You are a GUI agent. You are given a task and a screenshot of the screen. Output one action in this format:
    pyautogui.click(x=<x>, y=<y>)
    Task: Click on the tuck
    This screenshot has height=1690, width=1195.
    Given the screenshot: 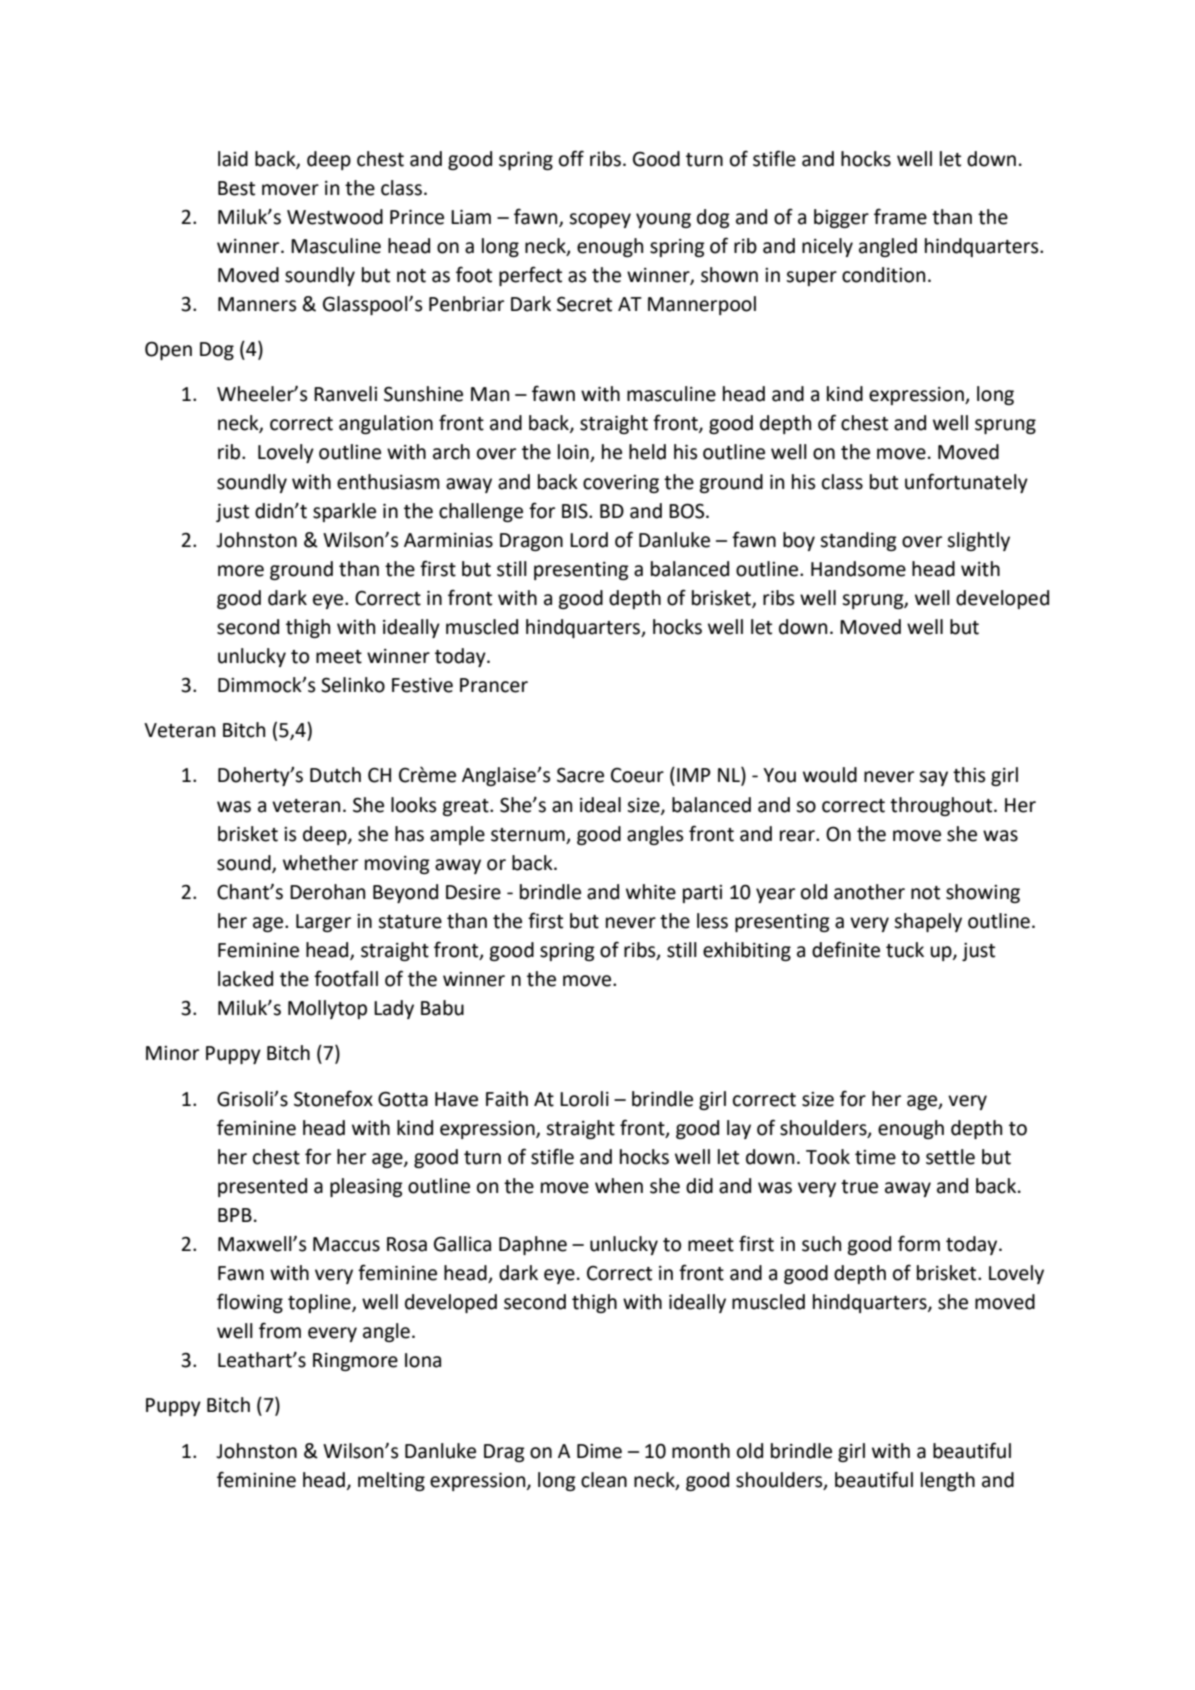 What is the action you would take?
    pyautogui.click(x=905, y=950)
